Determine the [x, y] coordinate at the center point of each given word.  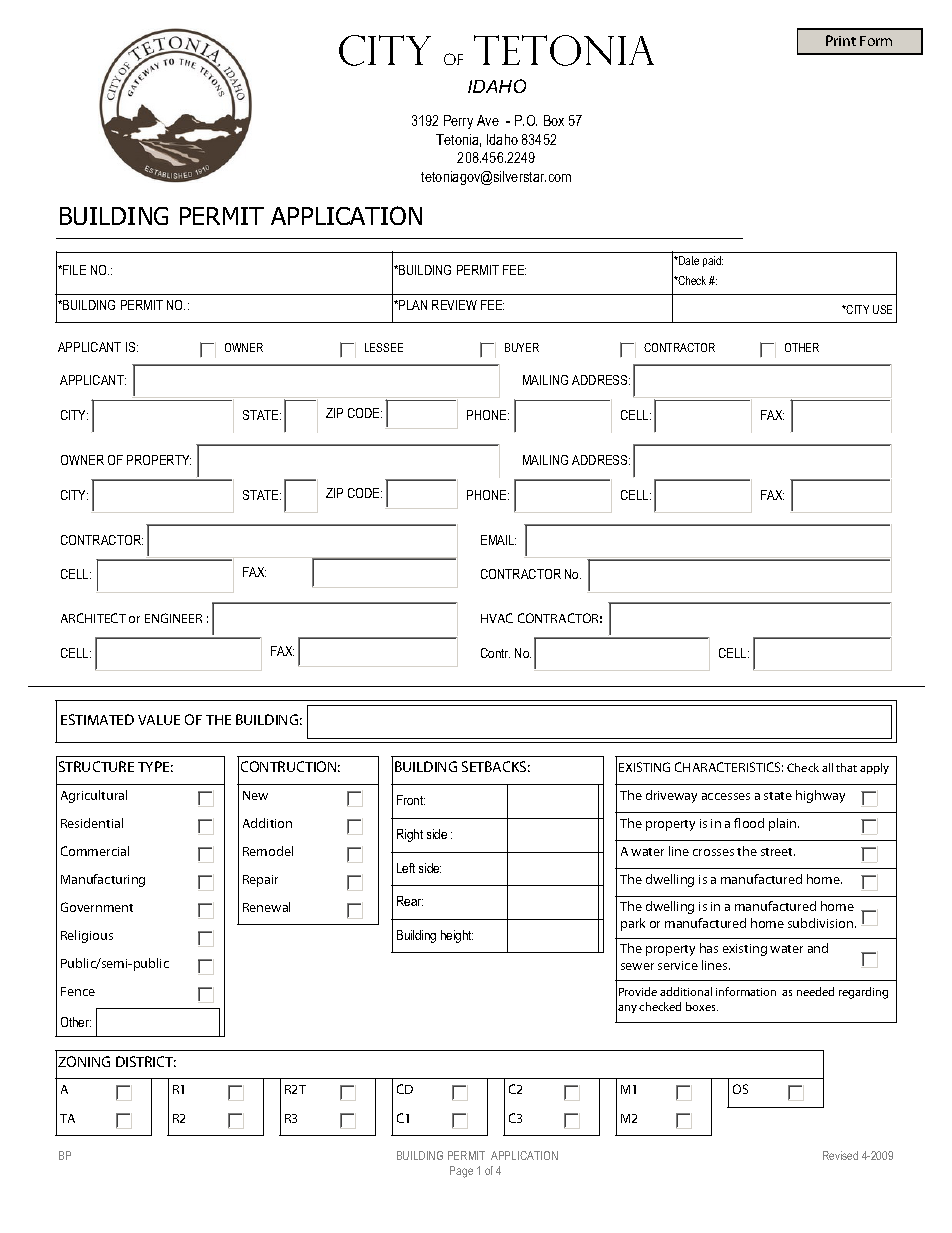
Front [411, 800]
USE [882, 309]
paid [713, 261]
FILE [73, 270]
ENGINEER [173, 618]
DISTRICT [146, 1061]
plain [784, 824]
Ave [488, 120]
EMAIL [498, 540]
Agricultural [94, 796]
